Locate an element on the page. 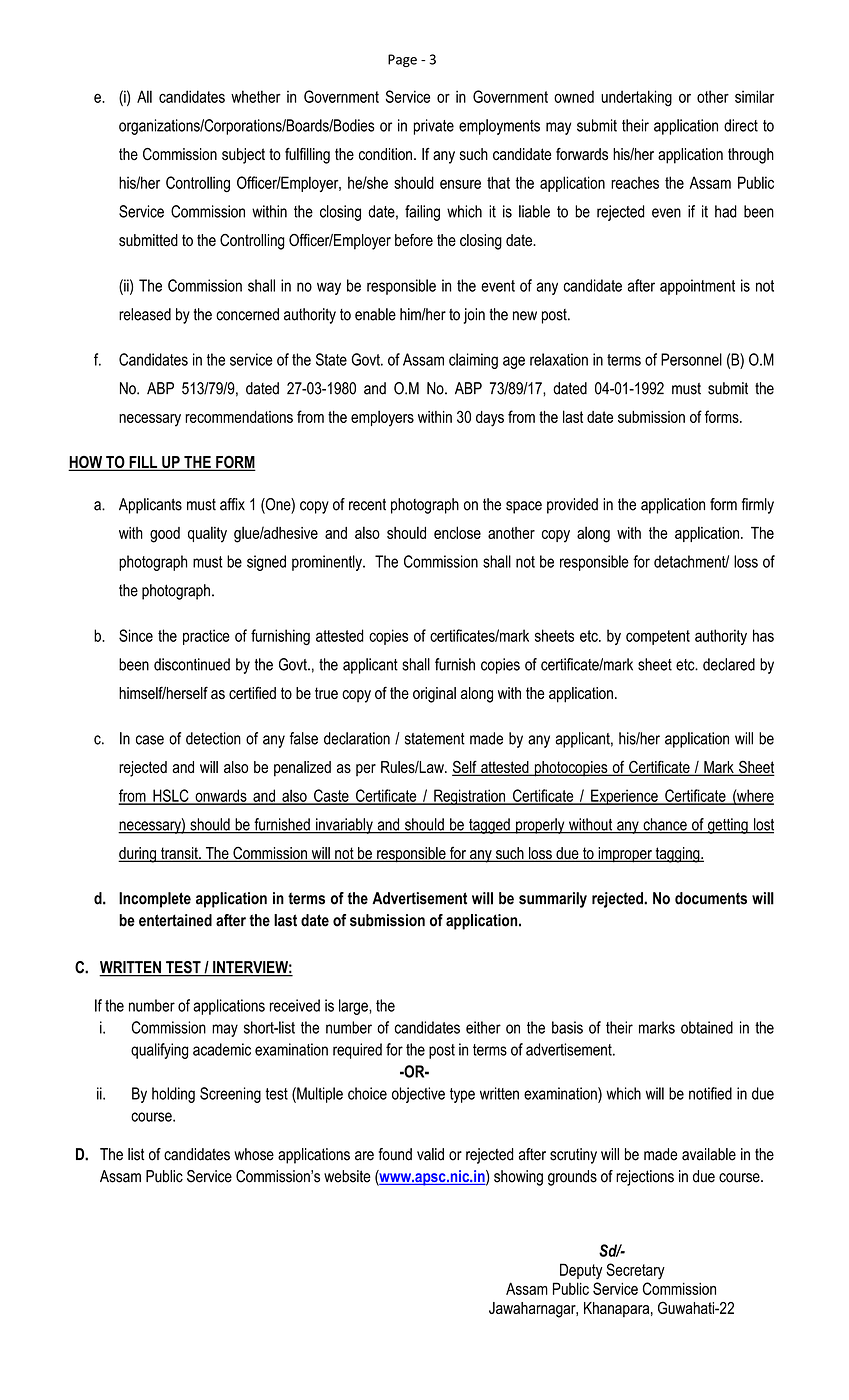  documents is located at coordinates (711, 898).
